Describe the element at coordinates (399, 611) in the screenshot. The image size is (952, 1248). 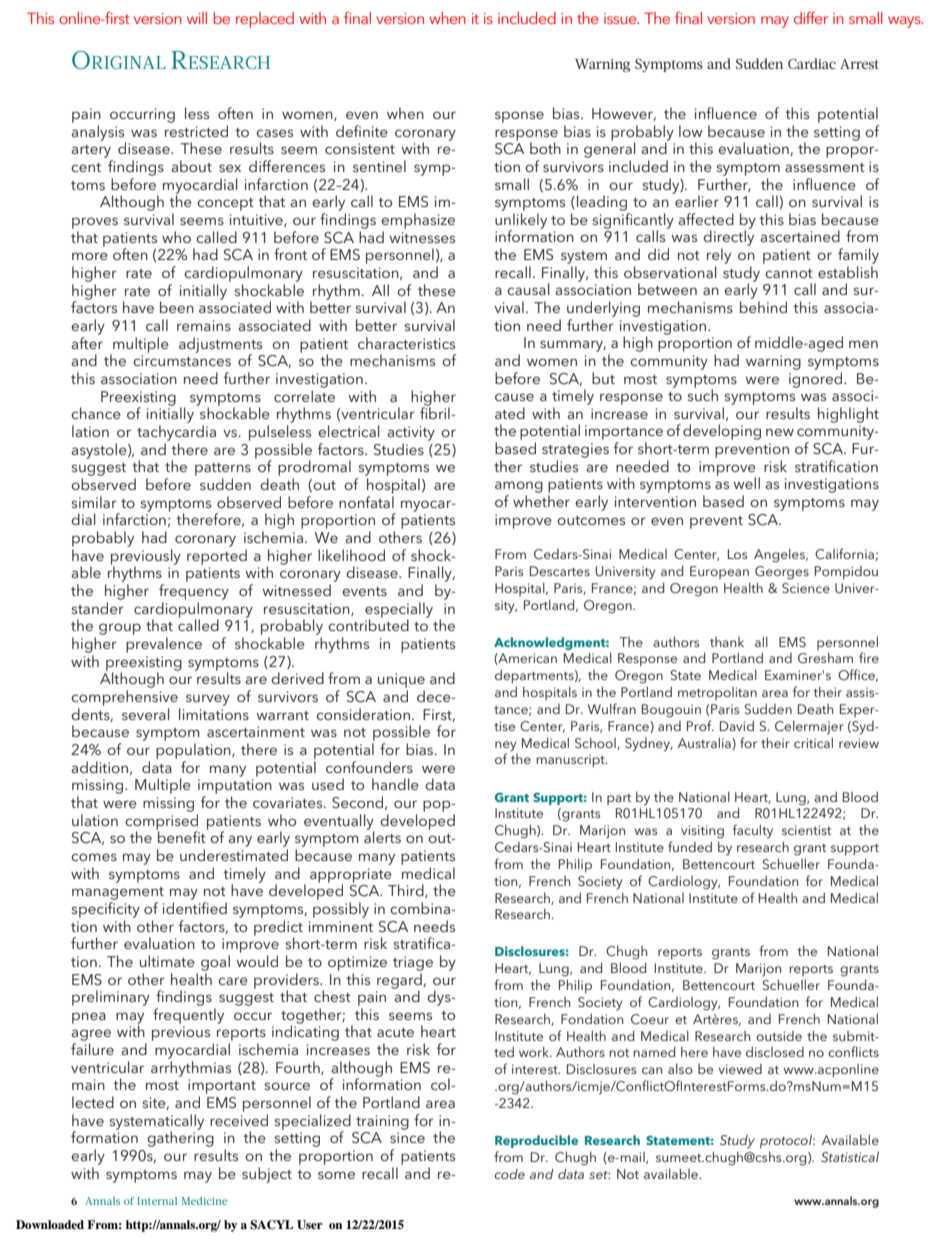
I see `especially` at that location.
